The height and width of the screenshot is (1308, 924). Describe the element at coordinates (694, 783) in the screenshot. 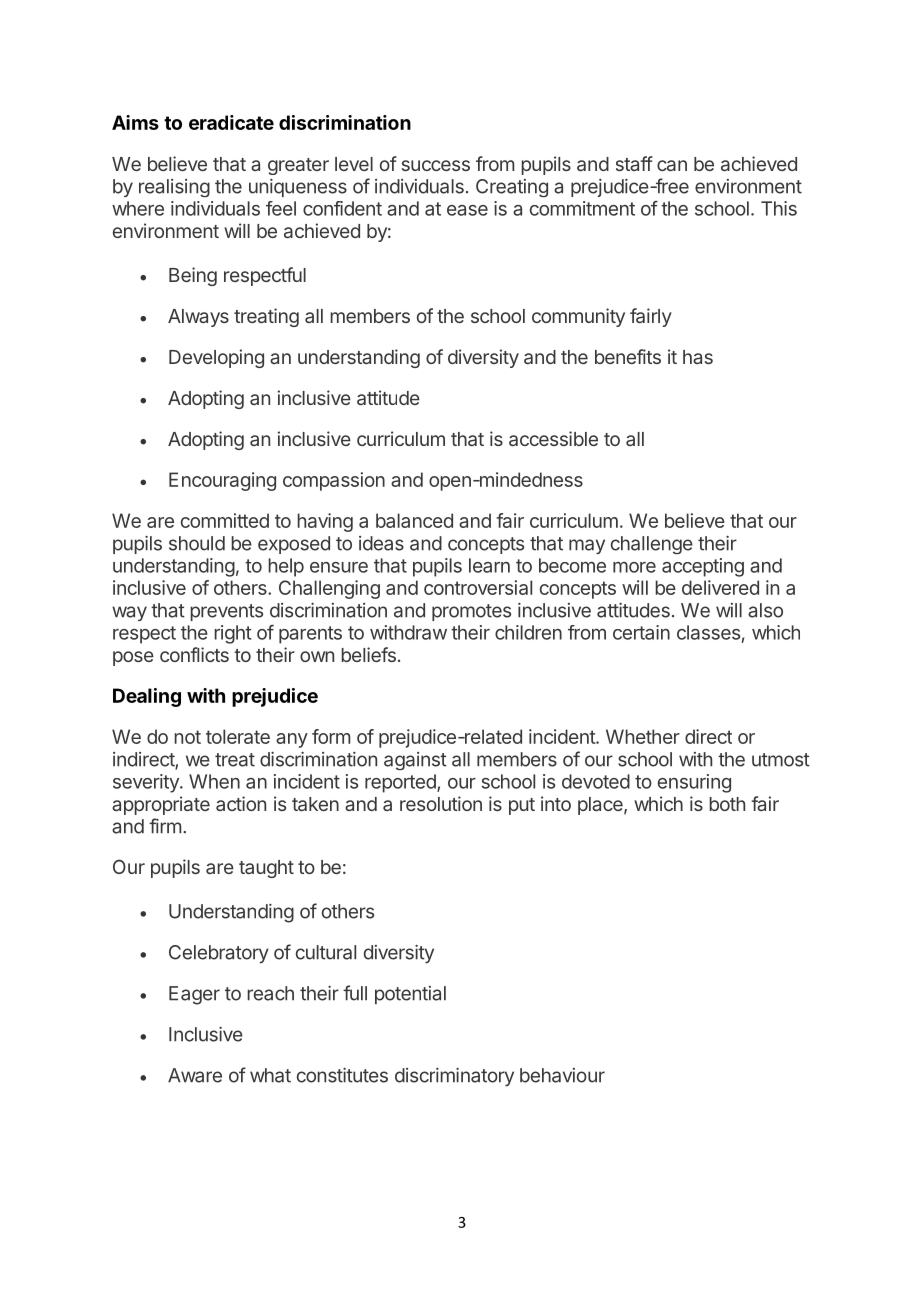

I see `ensuring` at that location.
